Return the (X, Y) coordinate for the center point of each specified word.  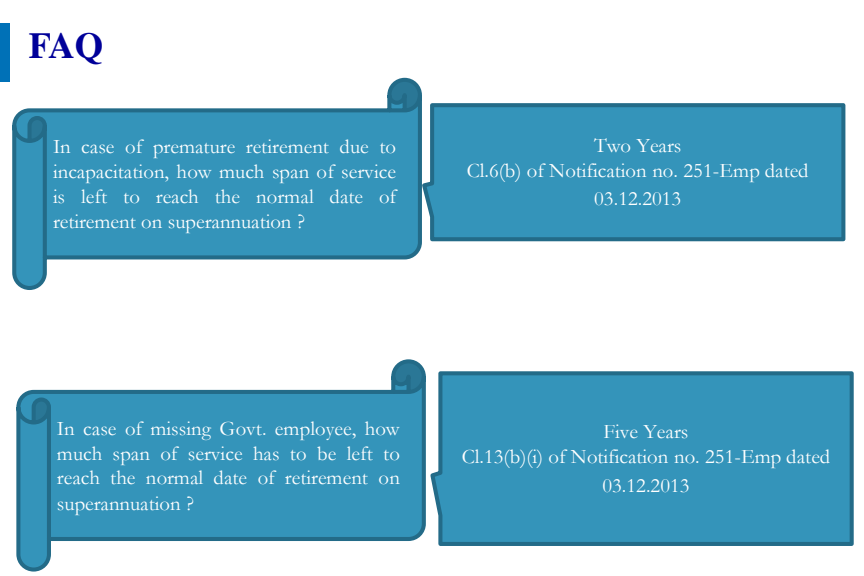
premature (194, 150)
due (354, 146)
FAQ (65, 48)
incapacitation (110, 173)
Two (612, 145)
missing (181, 430)
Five (621, 431)
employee (314, 430)
